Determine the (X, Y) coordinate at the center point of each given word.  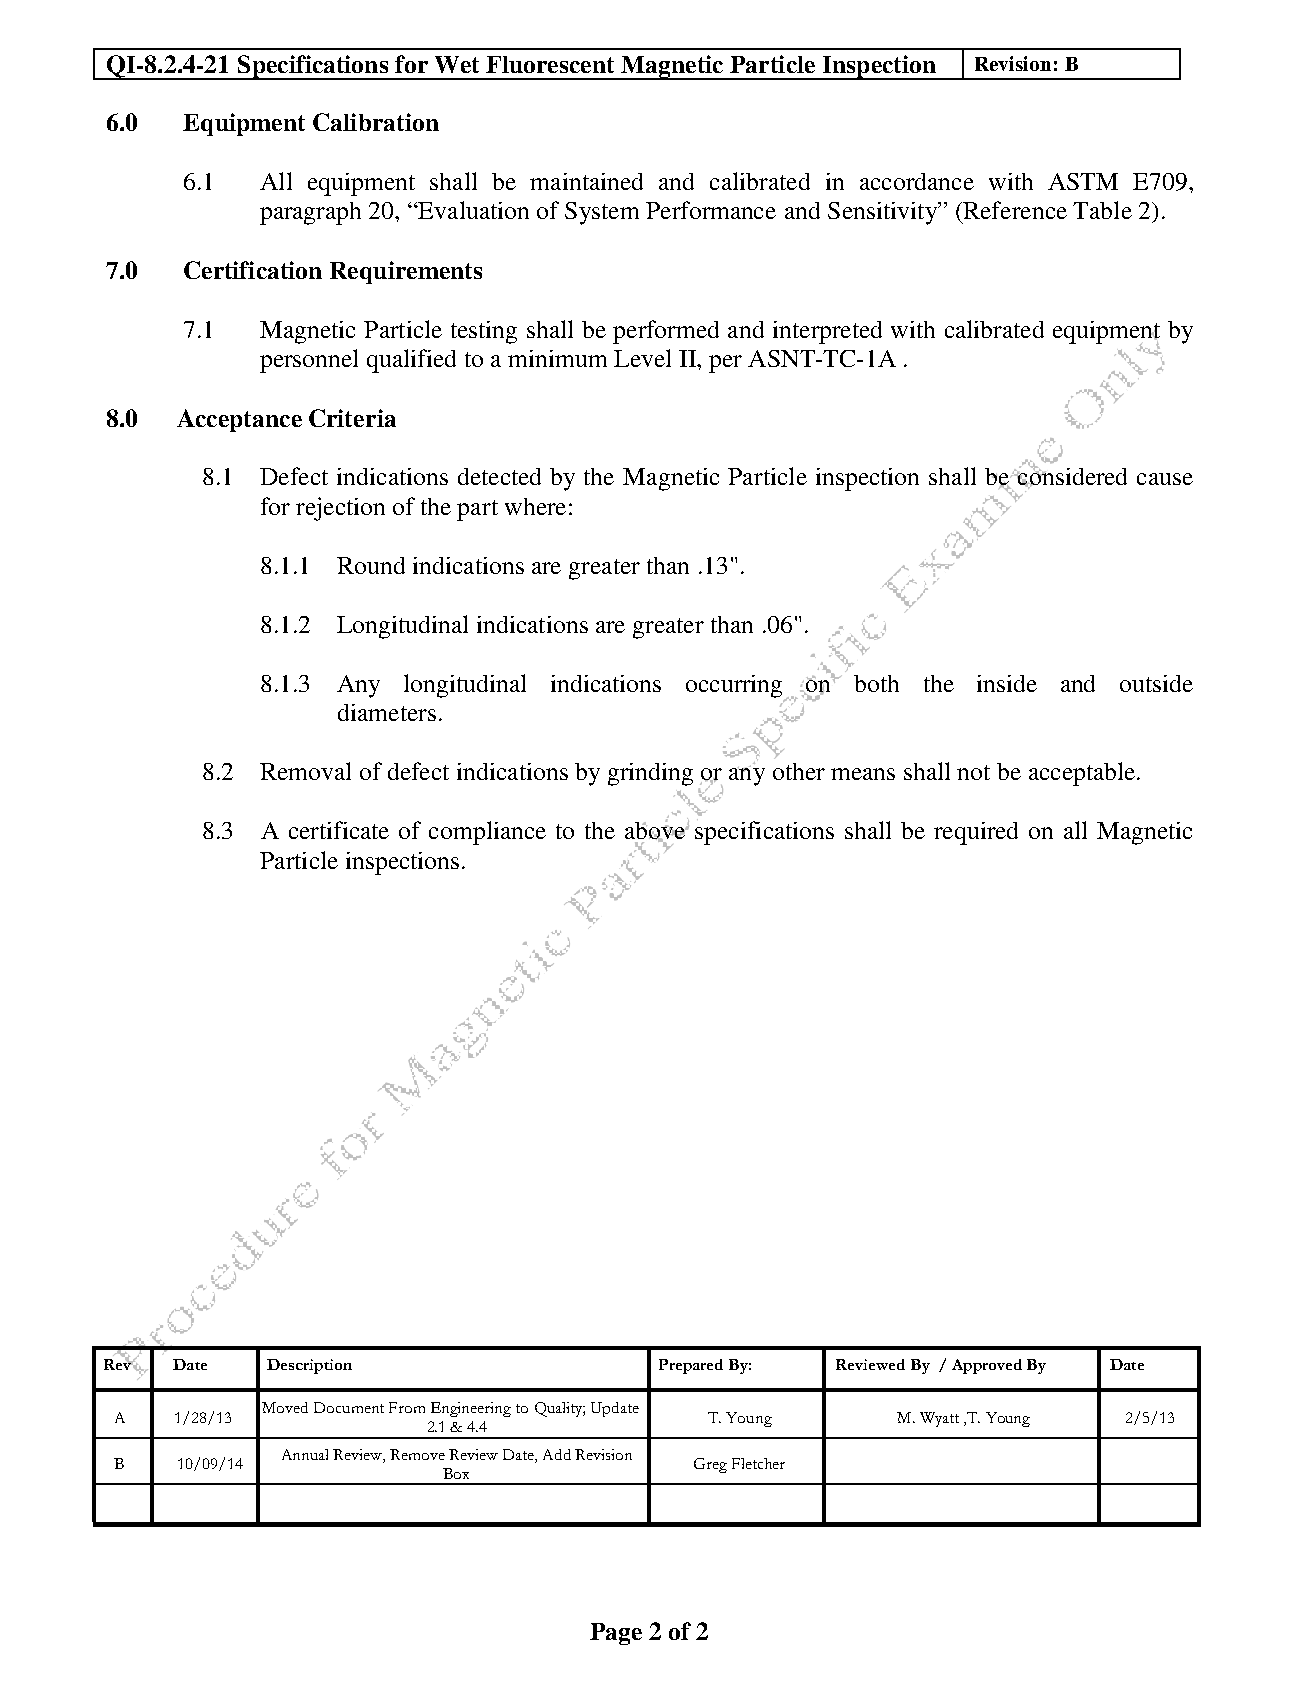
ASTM (1083, 181)
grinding (650, 774)
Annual (305, 1454)
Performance (711, 210)
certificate (339, 830)
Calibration (376, 122)
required (976, 833)
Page (616, 1634)
